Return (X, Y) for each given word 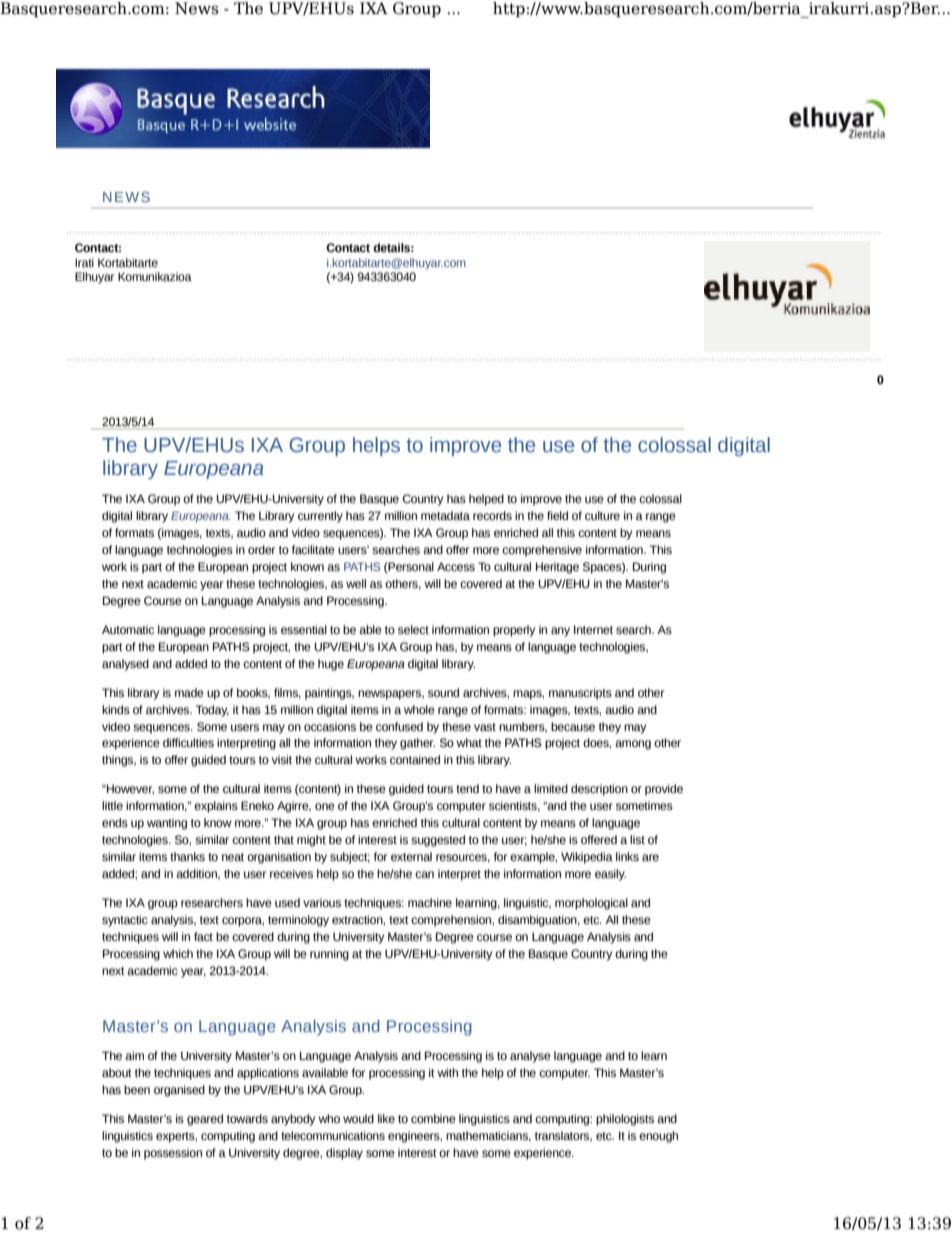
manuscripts (580, 694)
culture (602, 515)
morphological (591, 904)
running (329, 955)
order (261, 549)
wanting (167, 824)
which (178, 953)
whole (419, 709)
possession (173, 1154)
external (411, 856)
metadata (445, 515)
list (637, 839)
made (189, 692)
